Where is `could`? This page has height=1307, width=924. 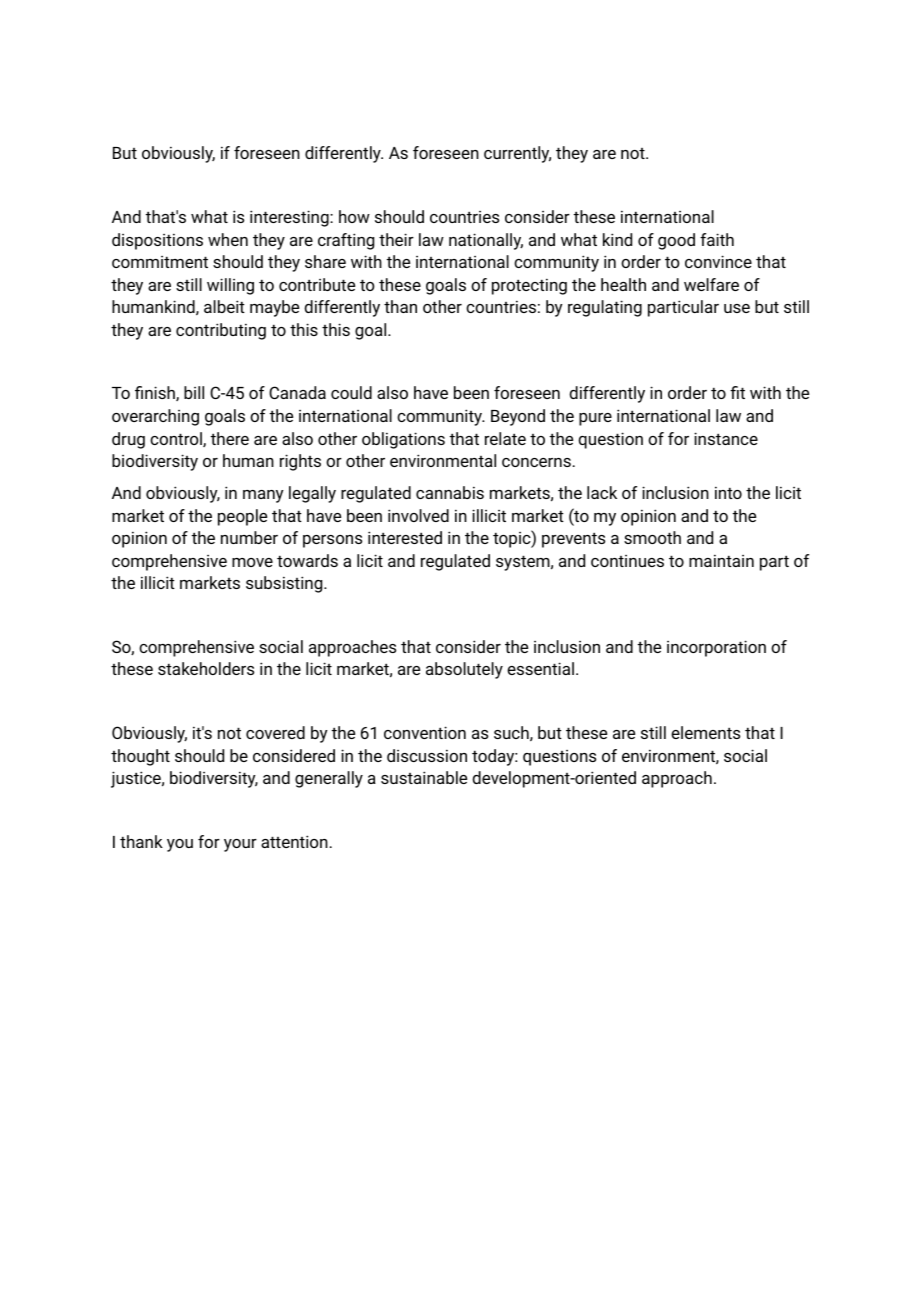
could is located at coordinates (351, 392).
